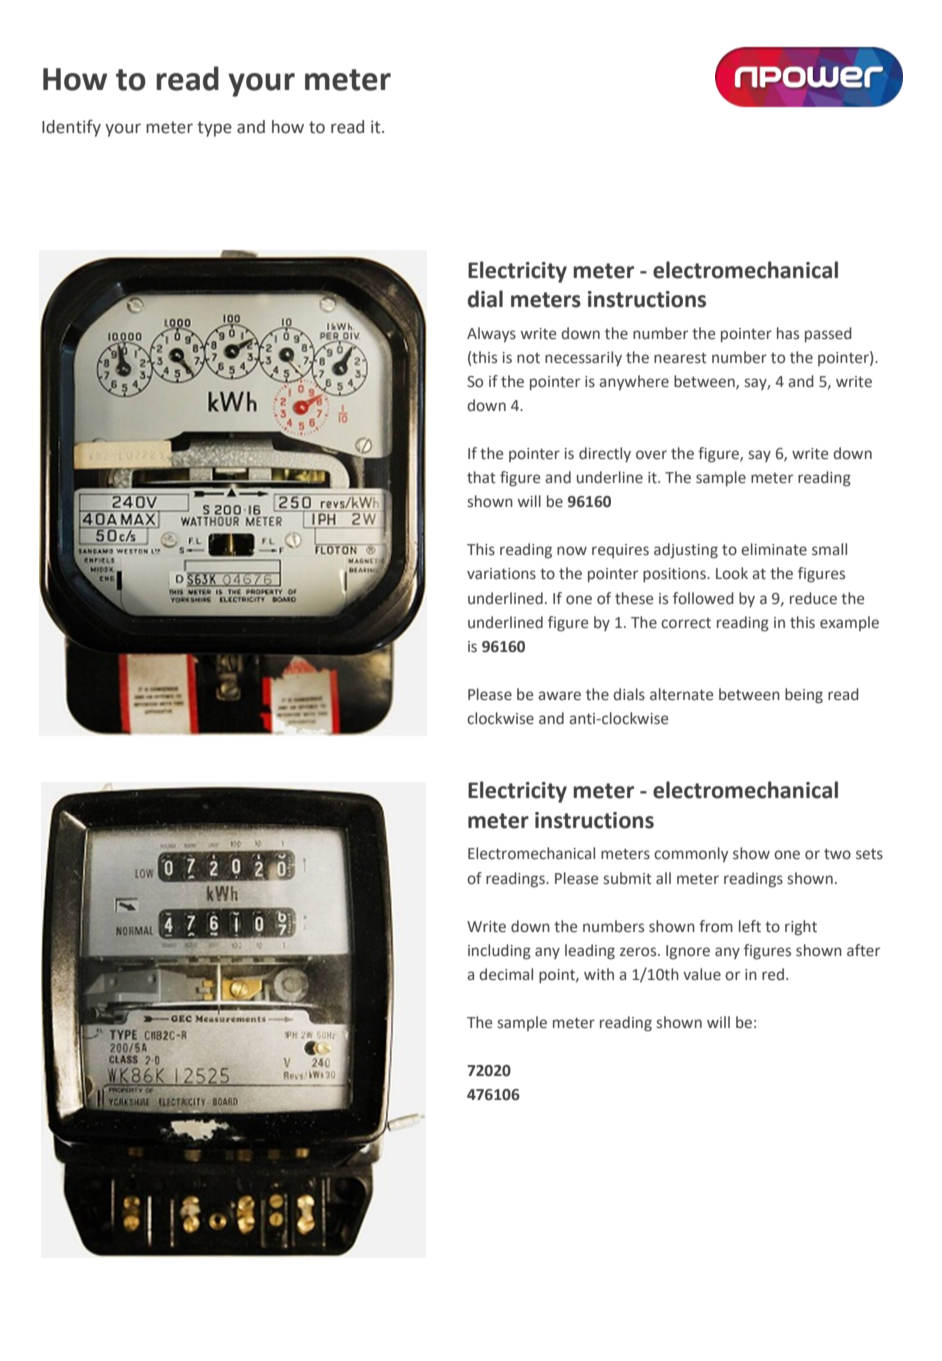 The image size is (942, 1361). Describe the element at coordinates (788, 333) in the screenshot. I see `has` at that location.
